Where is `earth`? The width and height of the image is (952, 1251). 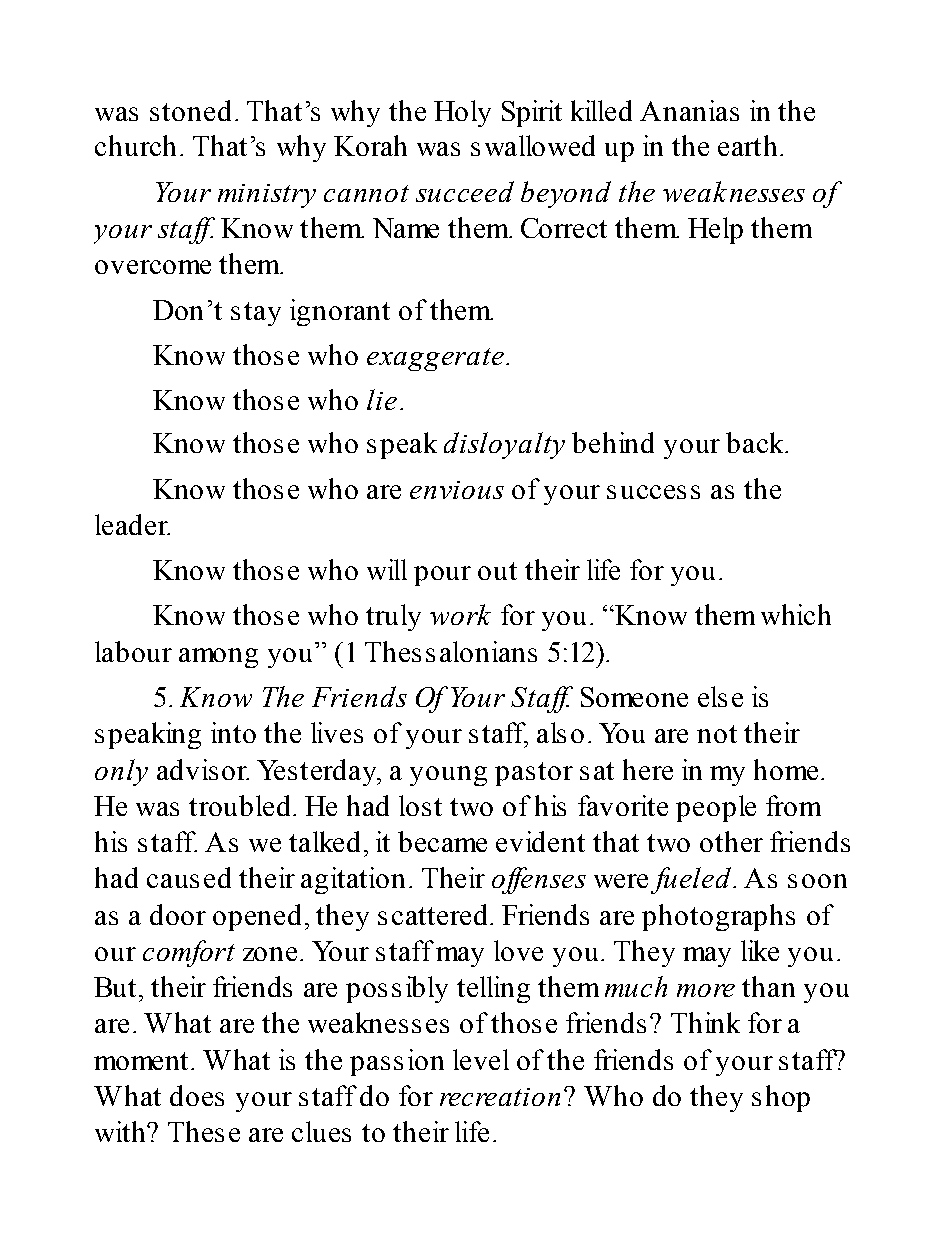
earth is located at coordinates (747, 145).
